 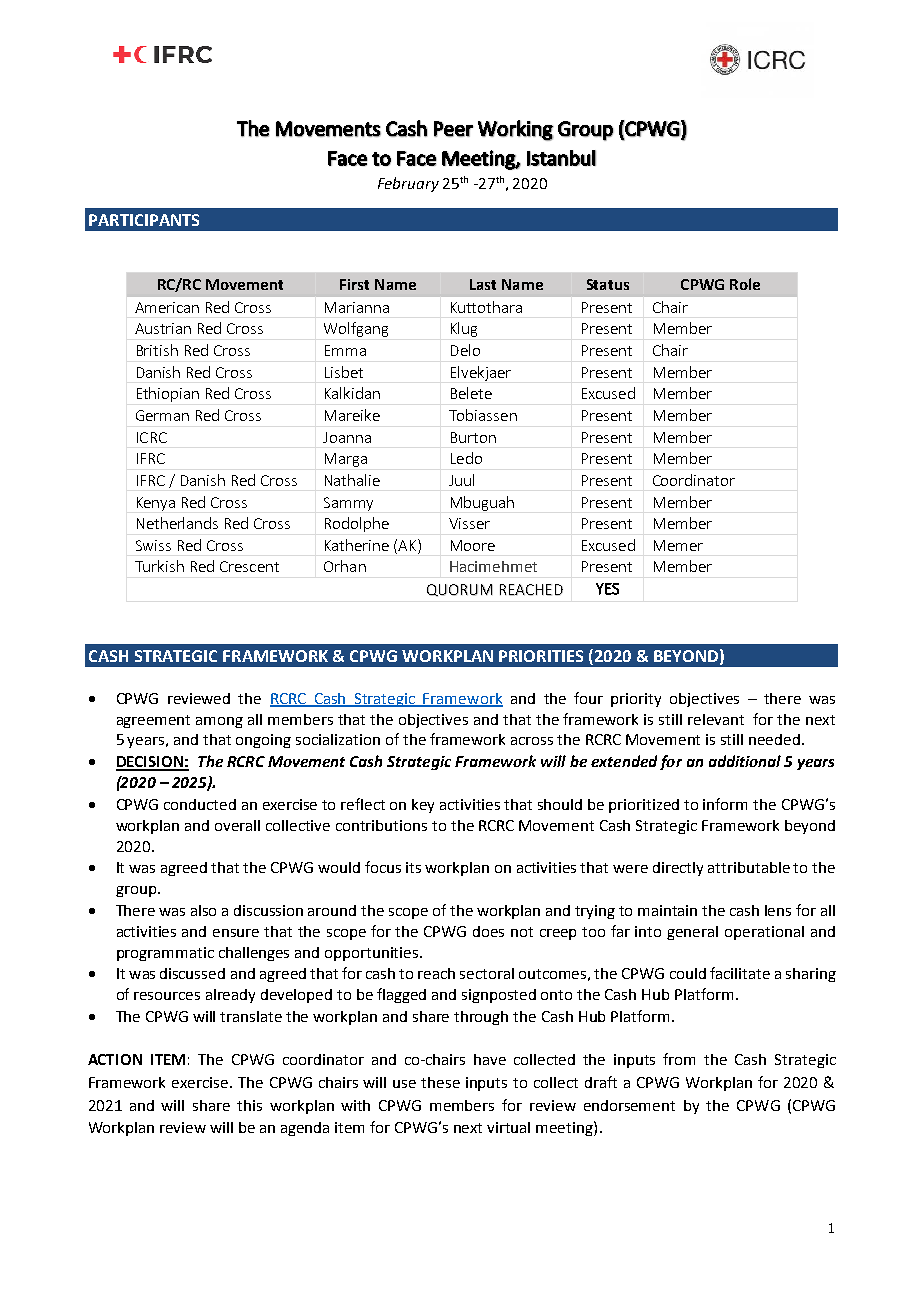 I want to click on PARTICIPANTS, so click(x=144, y=220).
